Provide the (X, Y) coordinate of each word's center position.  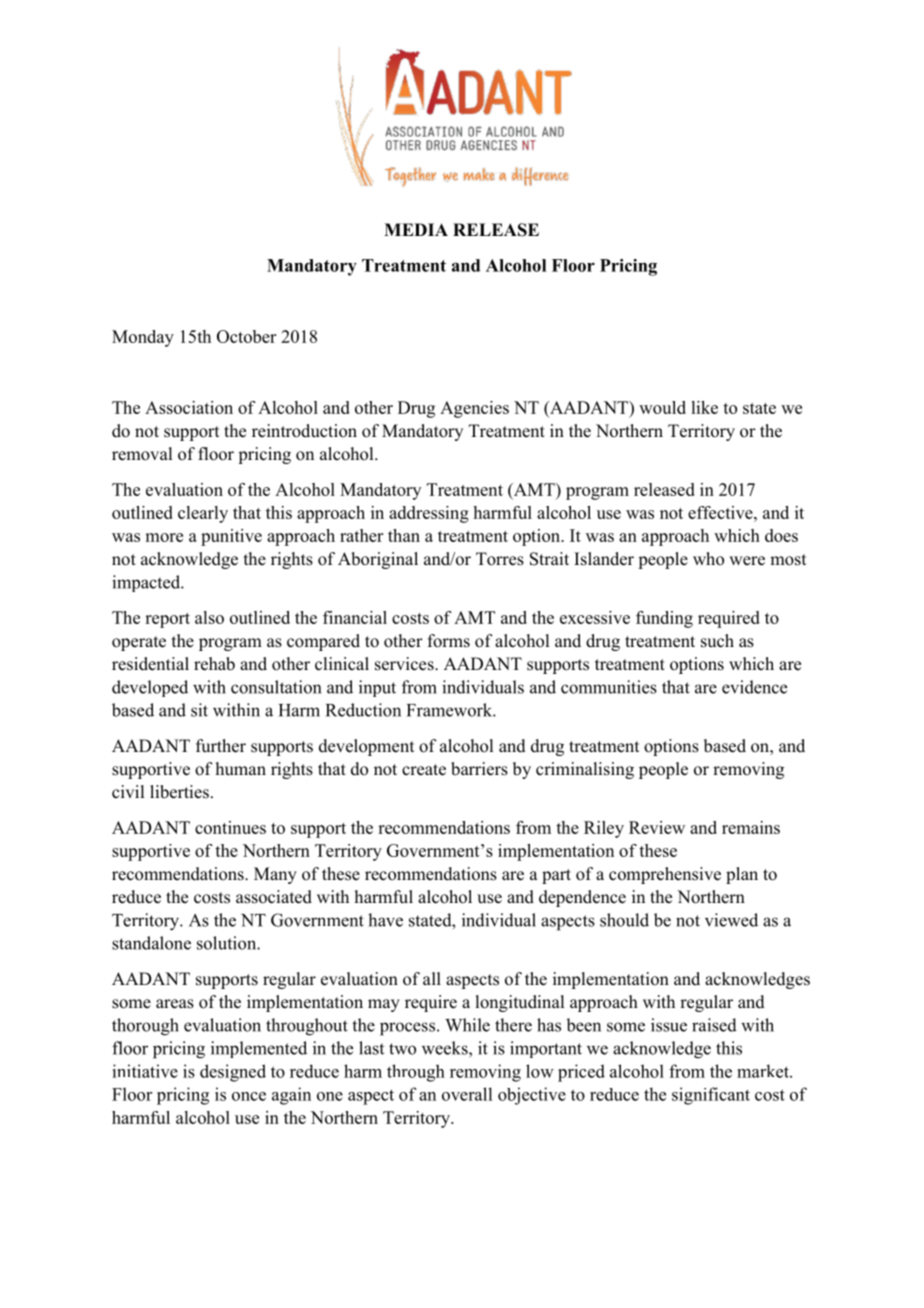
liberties (179, 792)
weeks (446, 1048)
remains (751, 827)
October (246, 336)
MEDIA (416, 229)
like (704, 407)
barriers (479, 769)
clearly (203, 514)
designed (233, 1073)
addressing (429, 514)
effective (721, 512)
